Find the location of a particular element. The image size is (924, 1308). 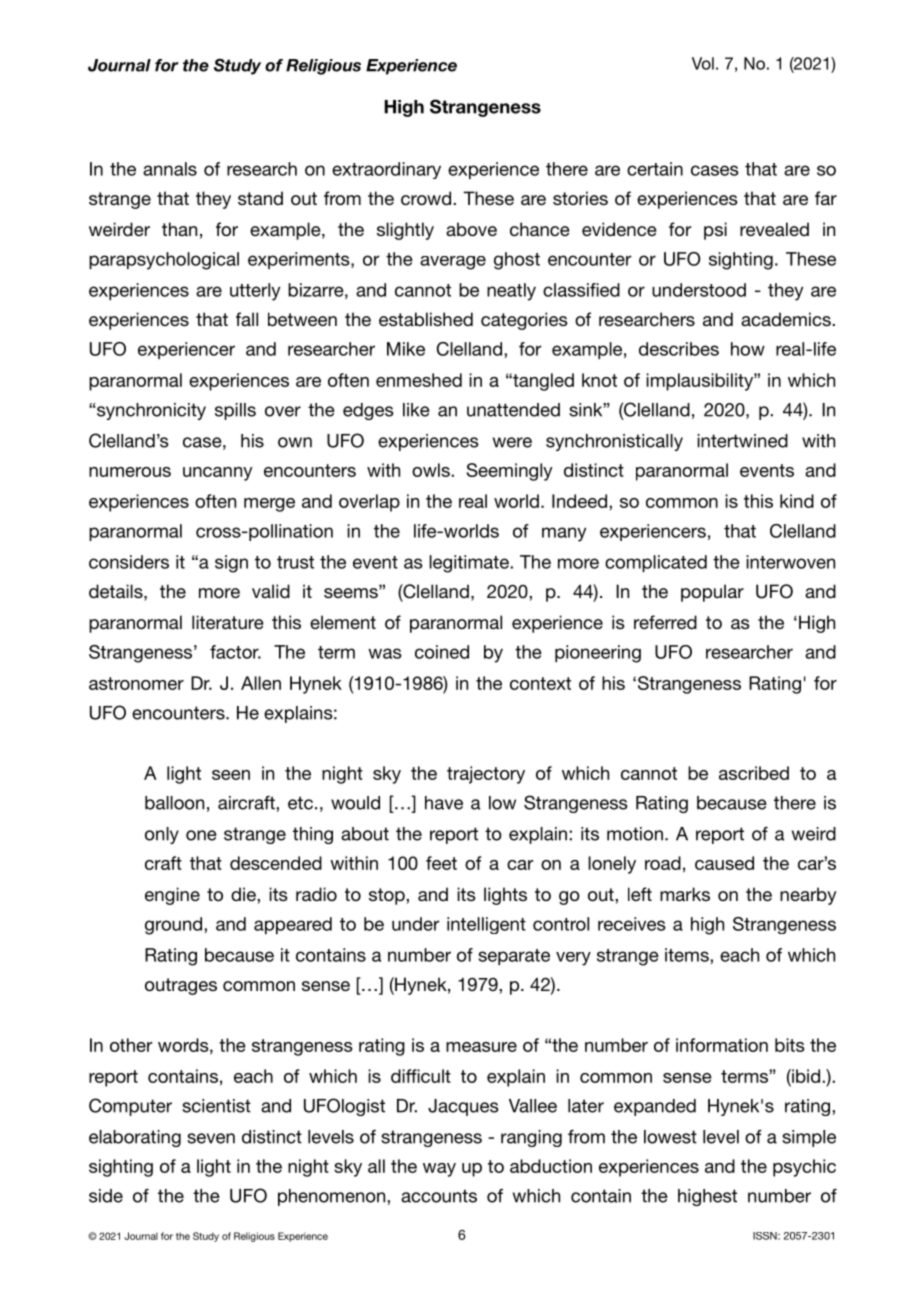

Vol is located at coordinates (703, 63).
